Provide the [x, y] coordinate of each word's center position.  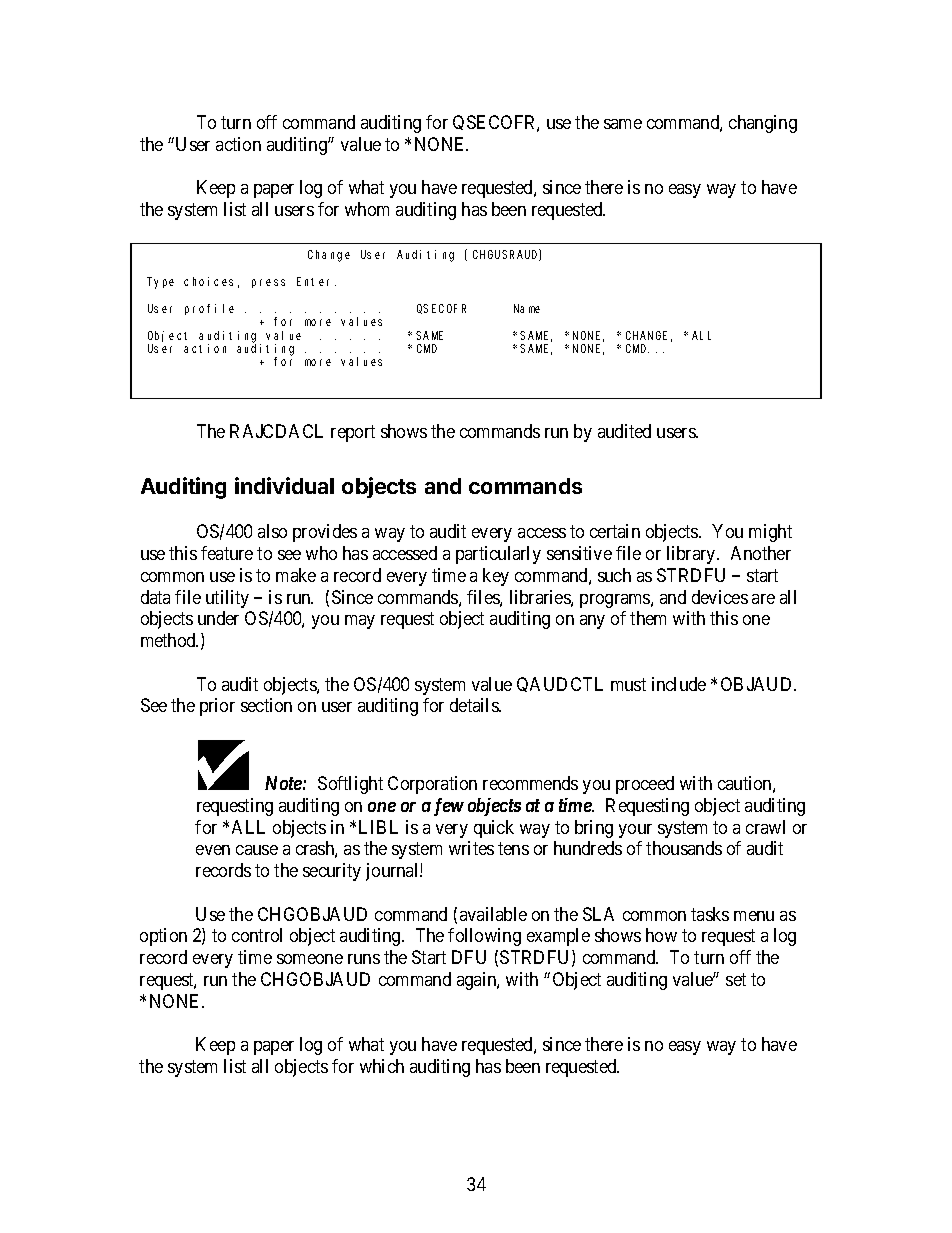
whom [367, 209]
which [382, 1066]
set [736, 979]
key [496, 577]
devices [720, 597]
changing [763, 124]
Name [527, 308]
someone [310, 959]
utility [227, 599]
